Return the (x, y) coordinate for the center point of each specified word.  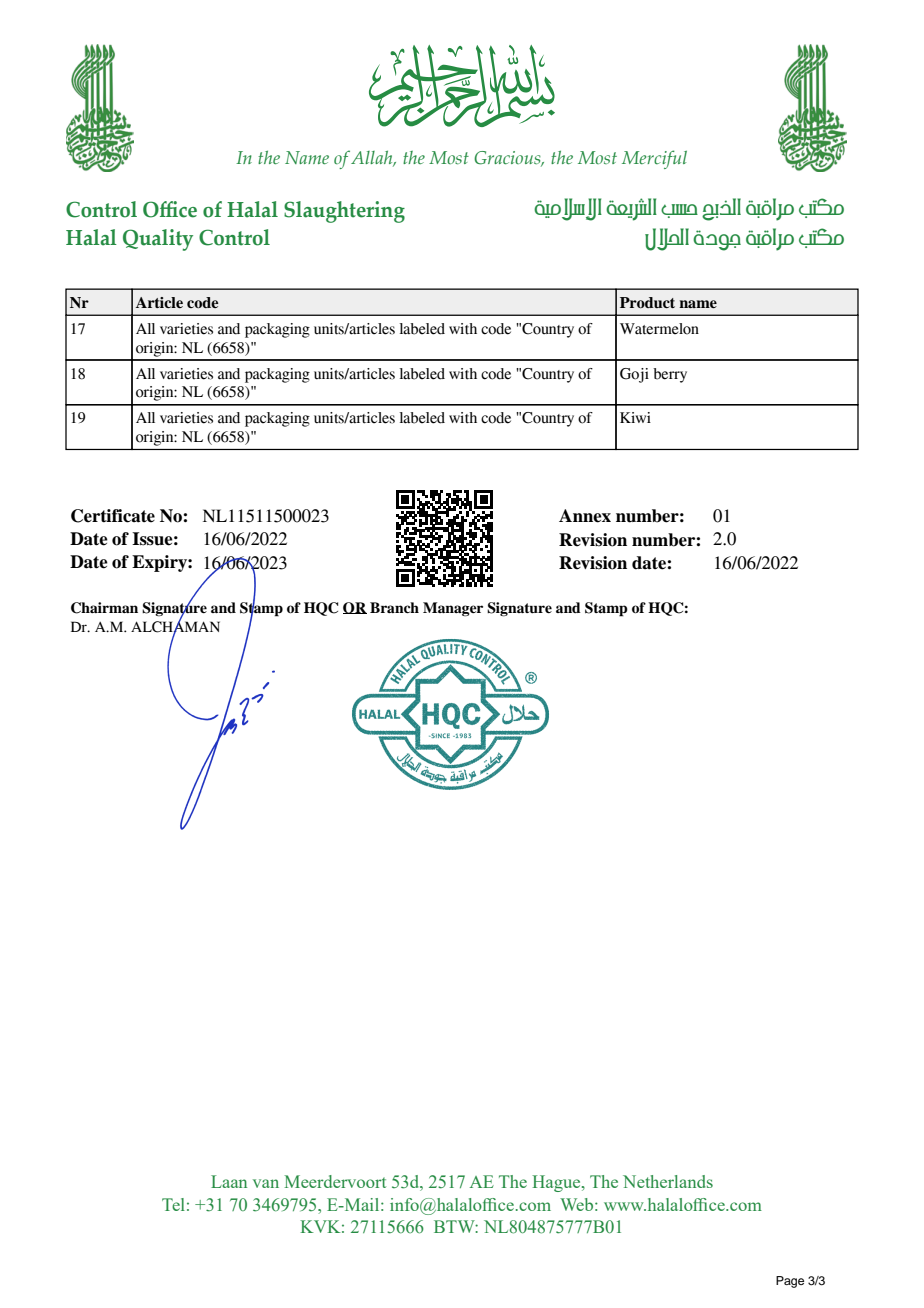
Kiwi (635, 417)
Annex (585, 516)
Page (790, 1282)
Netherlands (668, 1181)
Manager (453, 609)
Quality (158, 240)
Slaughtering (344, 212)
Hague (557, 1183)
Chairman (104, 608)
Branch (394, 607)
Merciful (654, 159)
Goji (634, 375)
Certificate (113, 516)
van (266, 1183)
